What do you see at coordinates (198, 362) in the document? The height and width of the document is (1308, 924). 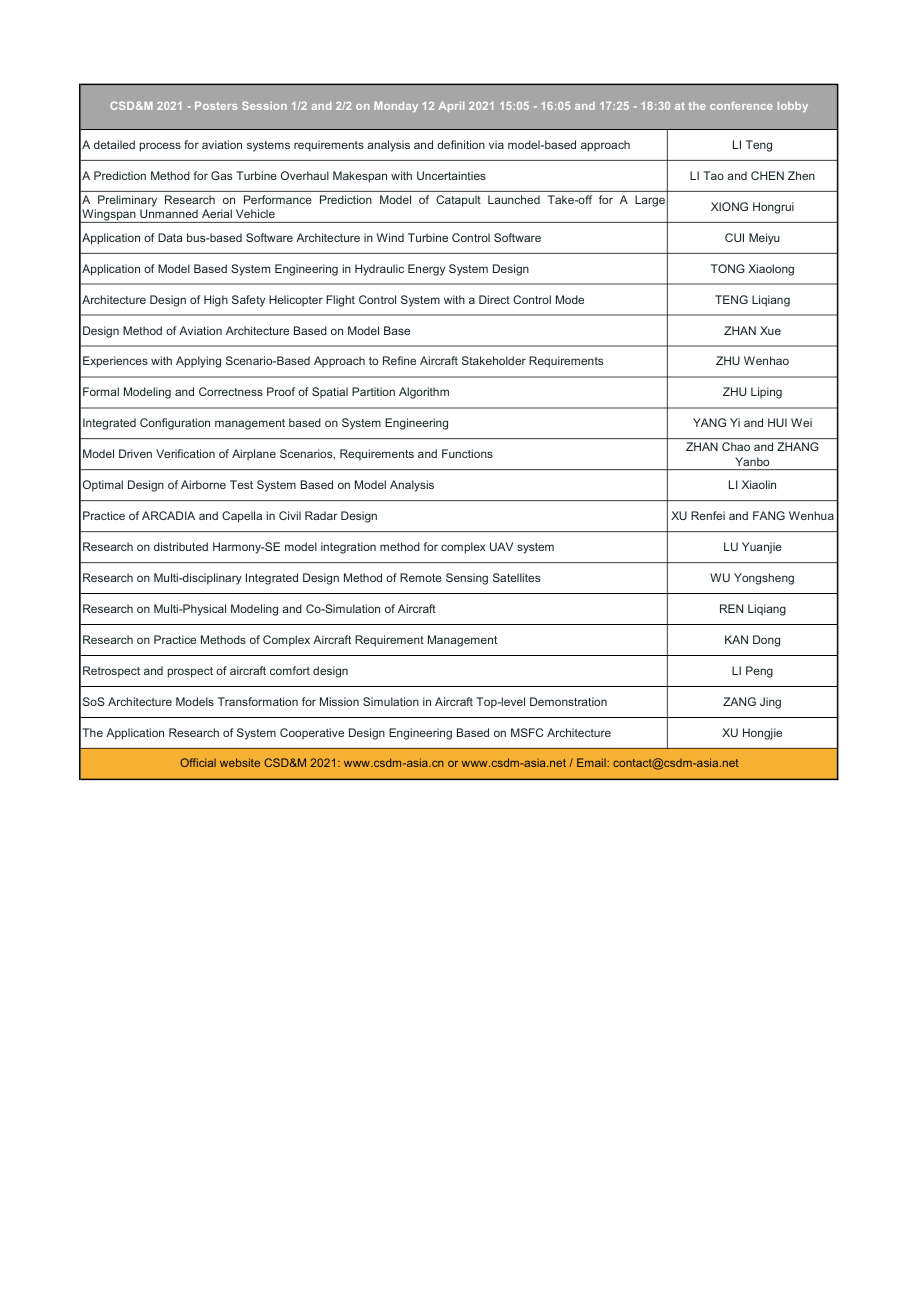 I see `Applying` at bounding box center [198, 362].
